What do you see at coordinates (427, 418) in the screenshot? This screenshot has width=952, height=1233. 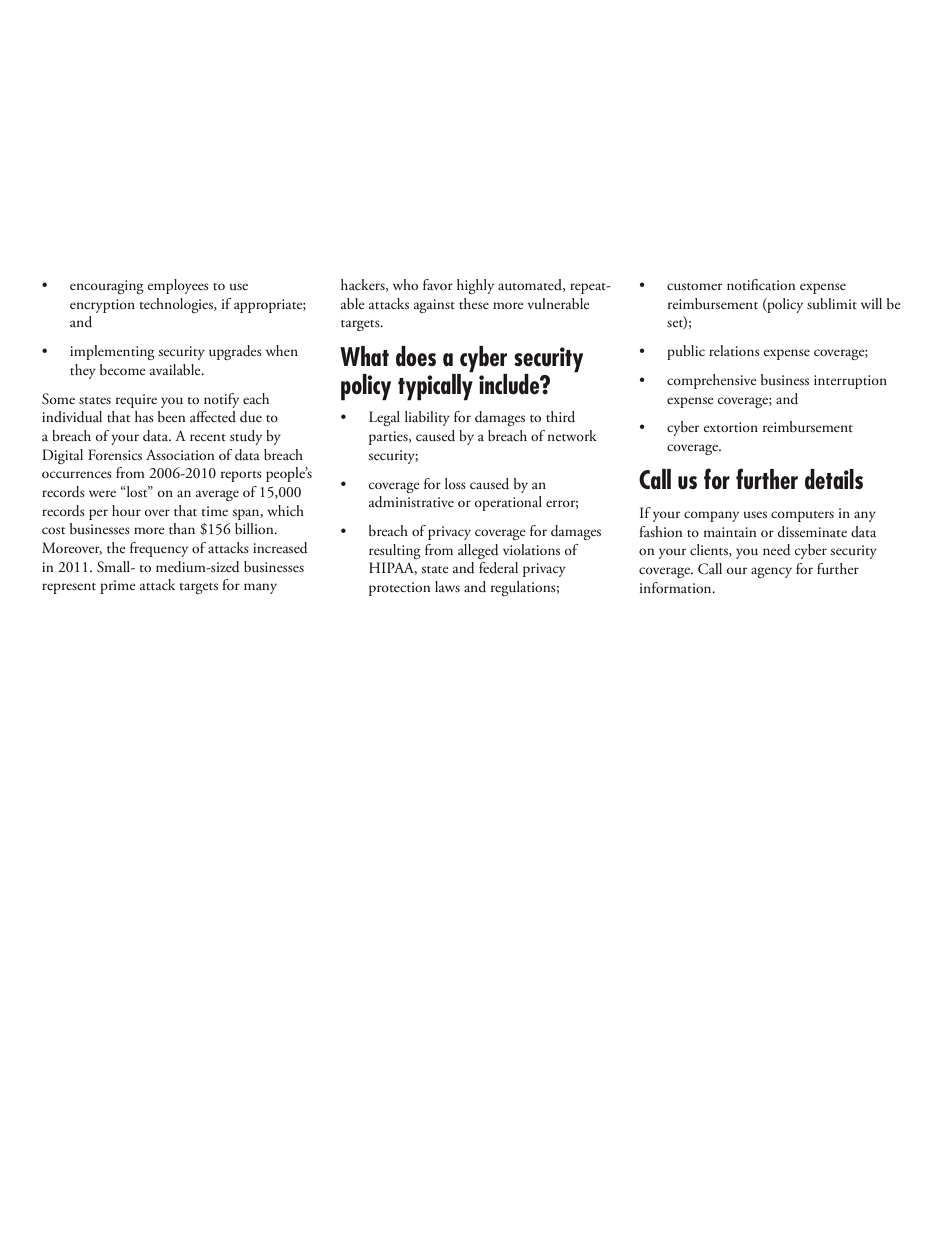 I see `liability` at bounding box center [427, 418].
